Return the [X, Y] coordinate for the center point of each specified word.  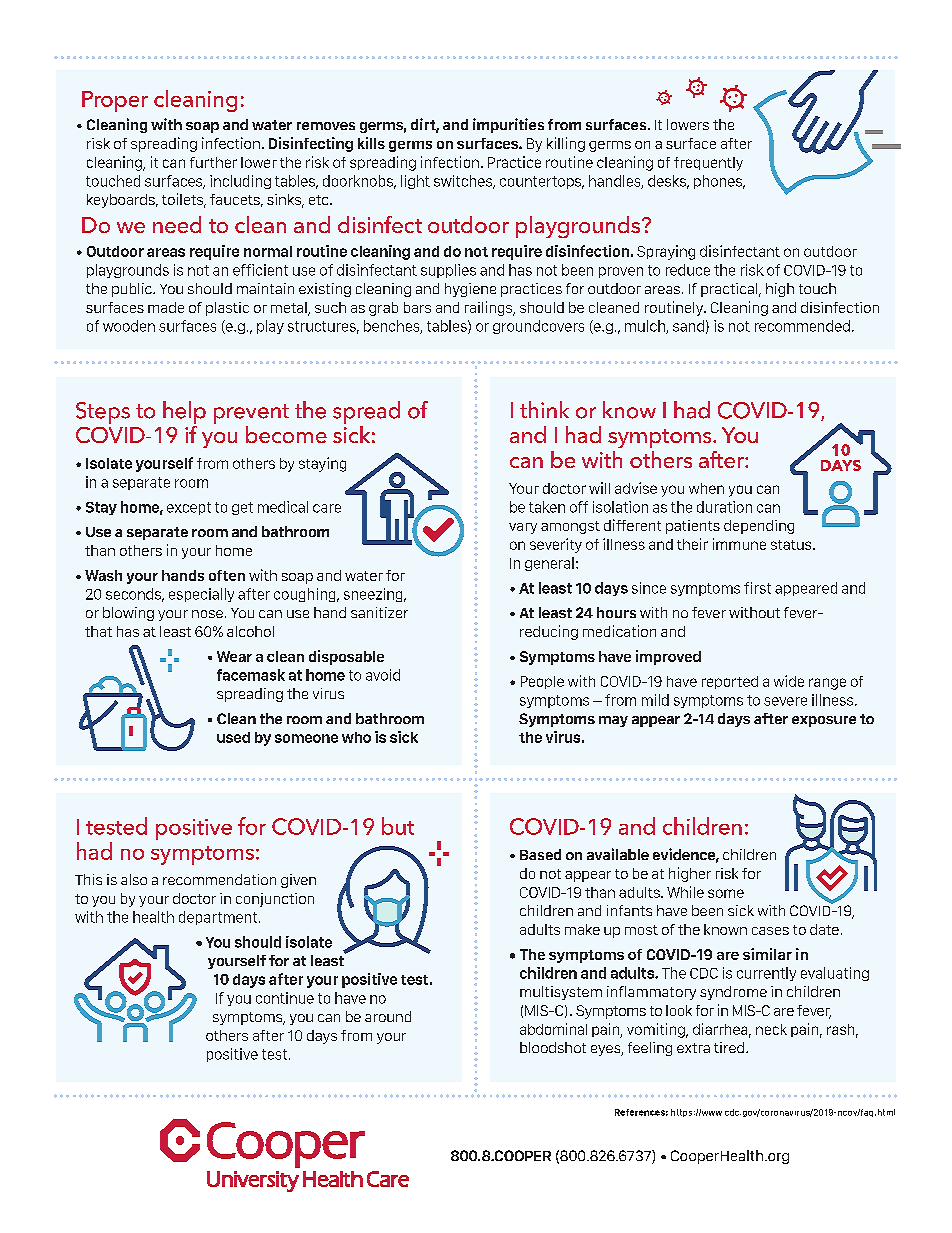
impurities [508, 125]
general [549, 564]
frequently [708, 164]
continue [285, 998]
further [213, 162]
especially [201, 595]
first [757, 588]
